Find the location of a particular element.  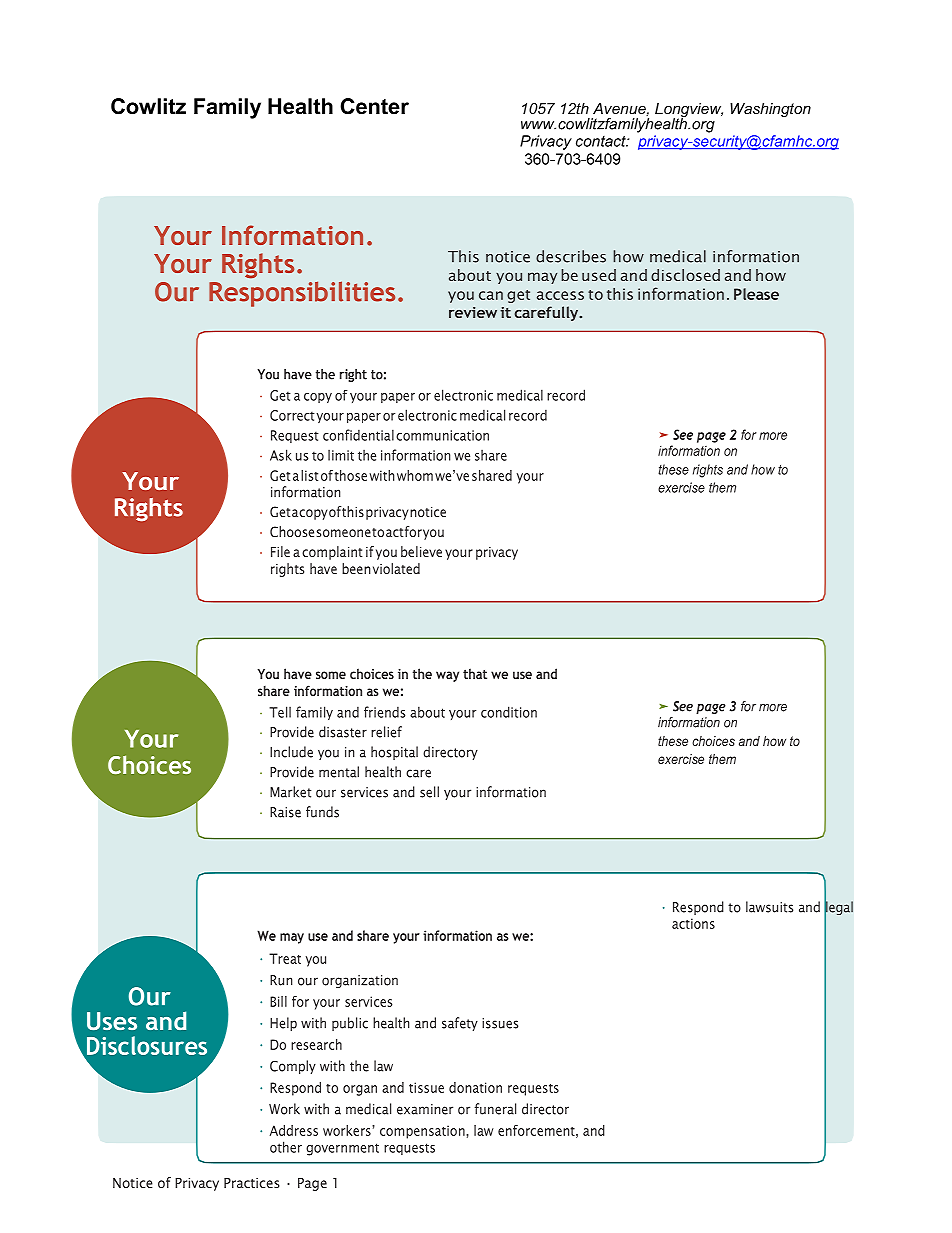

believe is located at coordinates (421, 551).
